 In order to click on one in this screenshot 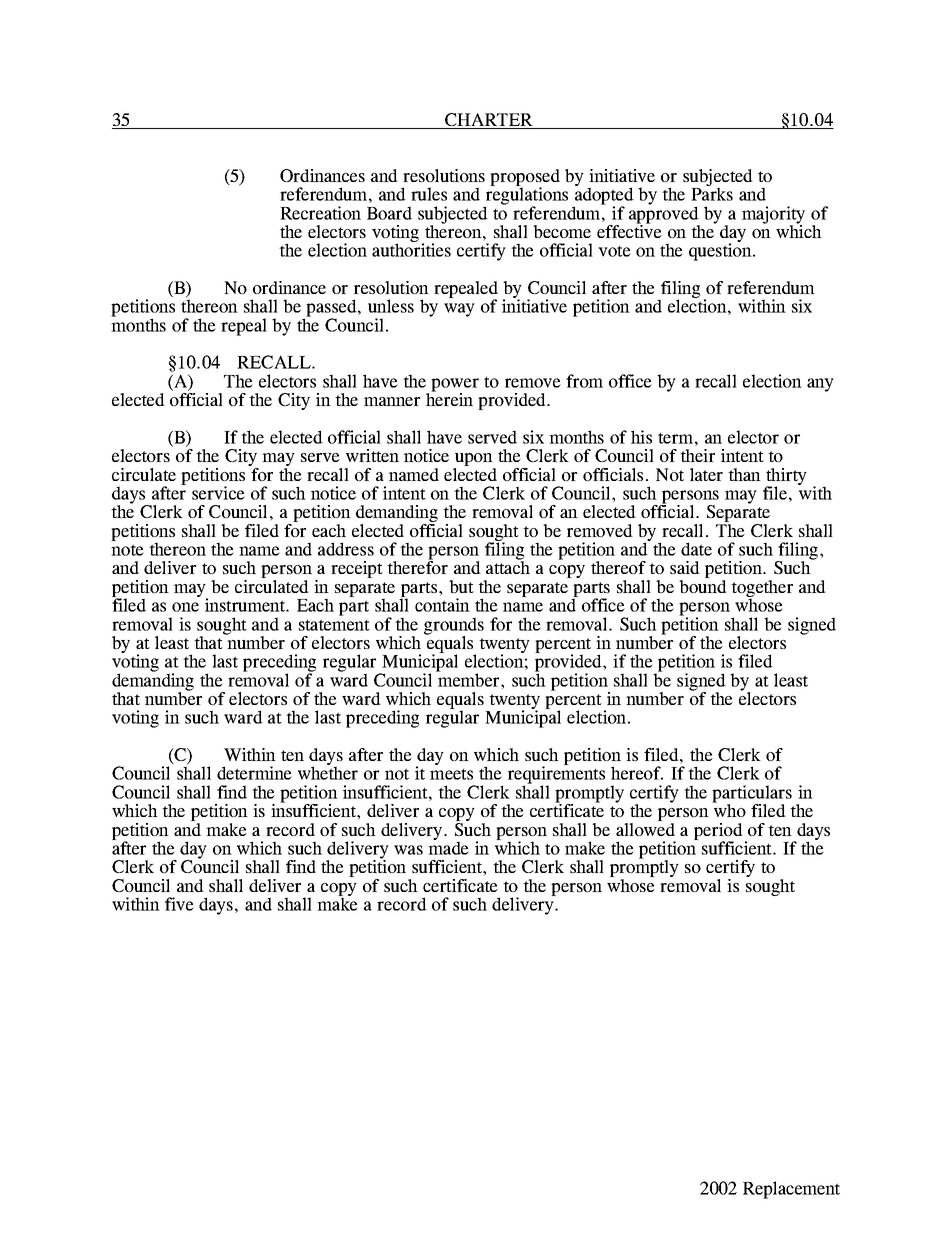, I will do `click(185, 607)`.
